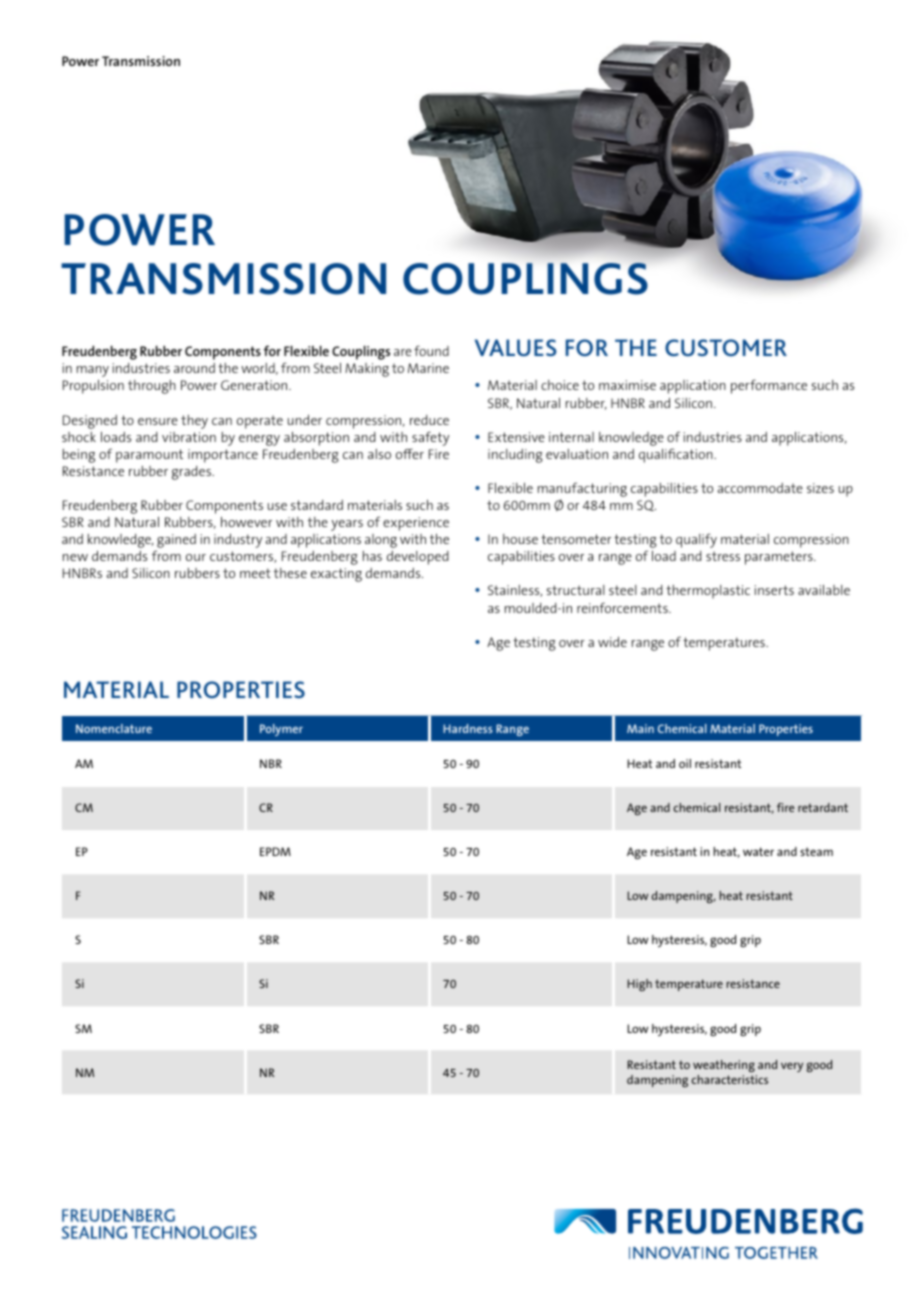  Describe the element at coordinates (792, 1067) in the screenshot. I see `very` at that location.
